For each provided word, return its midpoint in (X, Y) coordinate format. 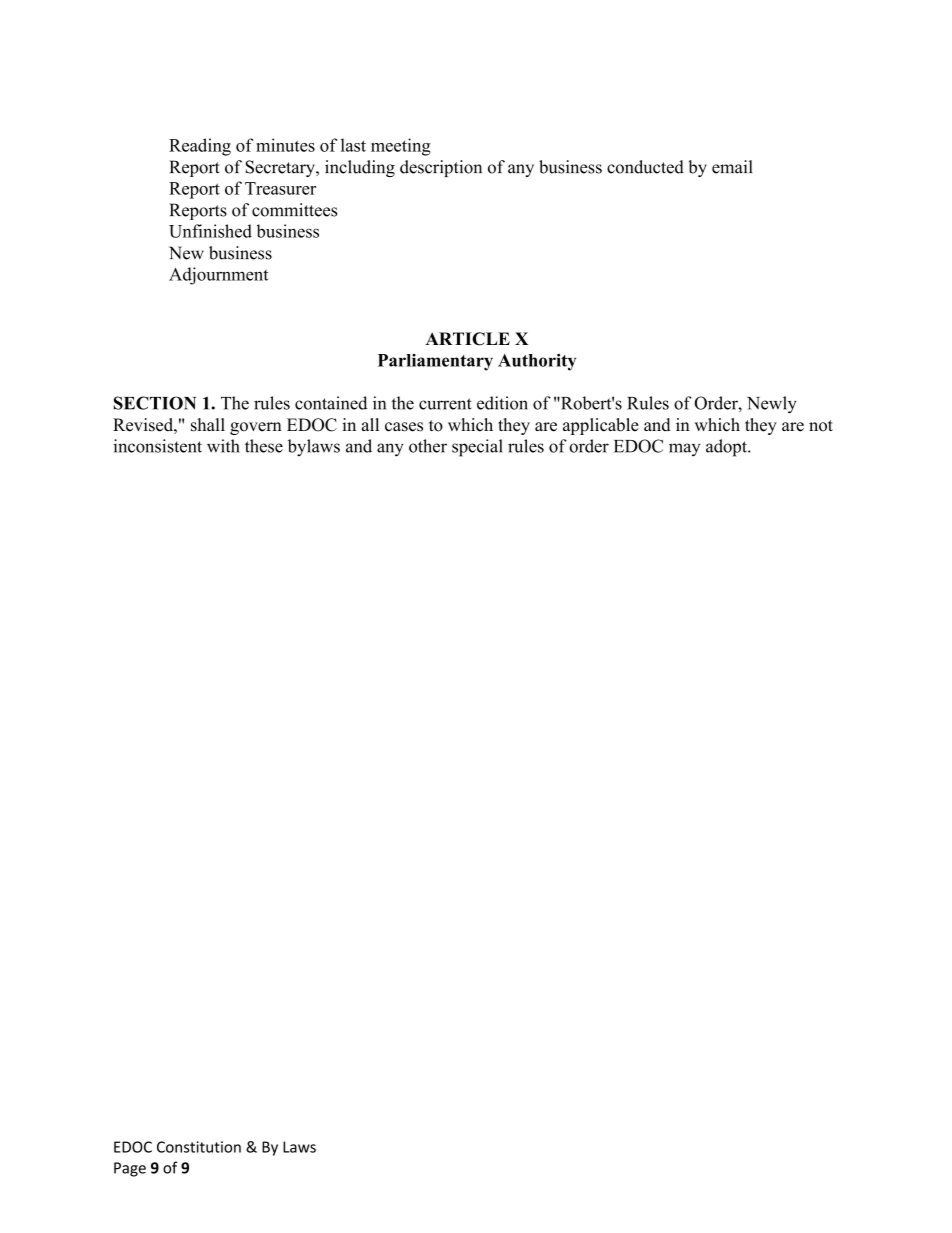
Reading (200, 147)
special (477, 448)
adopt (727, 448)
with (223, 446)
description (441, 168)
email (732, 167)
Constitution (199, 1147)
